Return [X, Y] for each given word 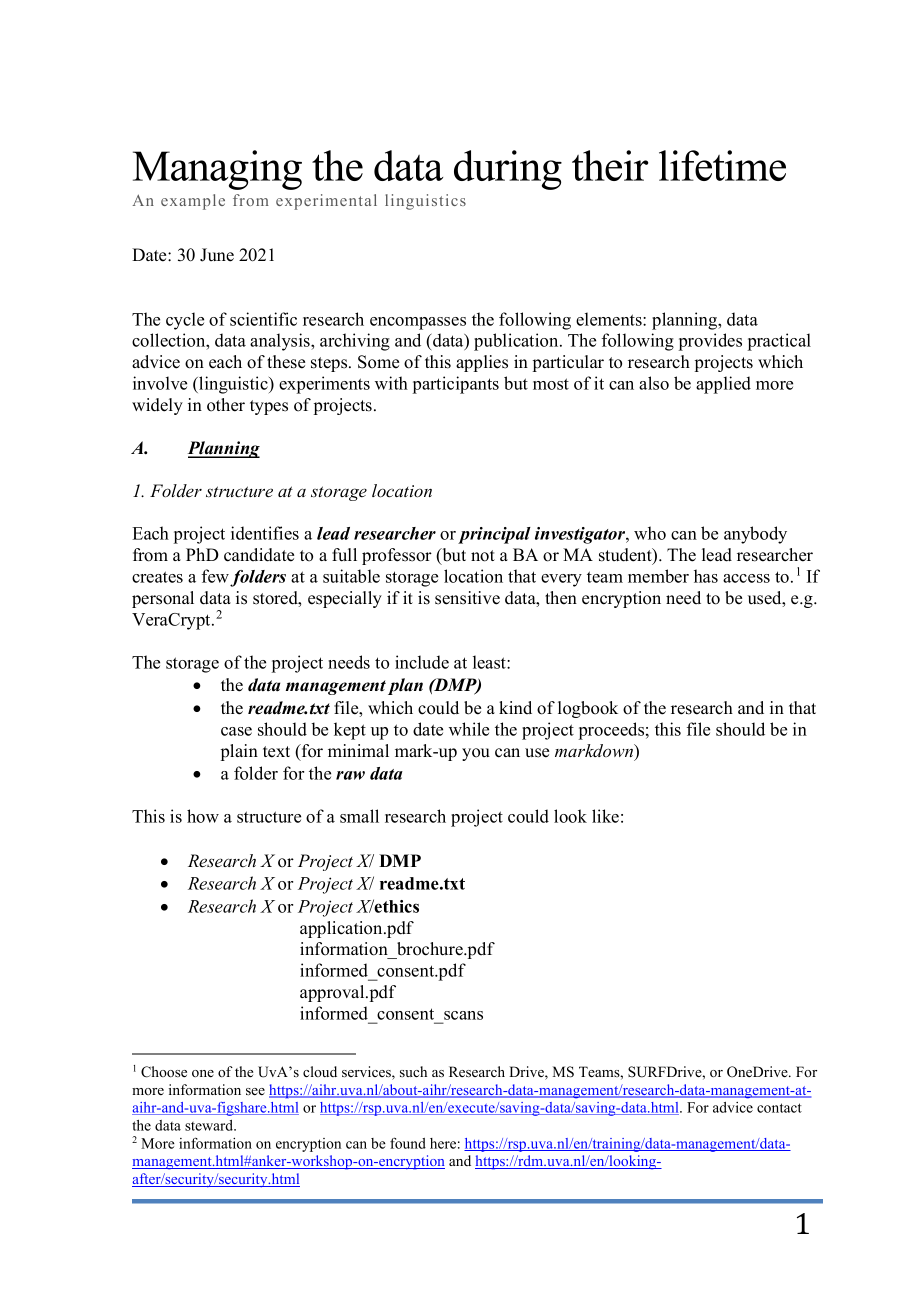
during [508, 170]
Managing [217, 170]
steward [210, 1125]
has [706, 576]
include [422, 662]
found [408, 1143]
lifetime [722, 165]
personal [163, 599]
